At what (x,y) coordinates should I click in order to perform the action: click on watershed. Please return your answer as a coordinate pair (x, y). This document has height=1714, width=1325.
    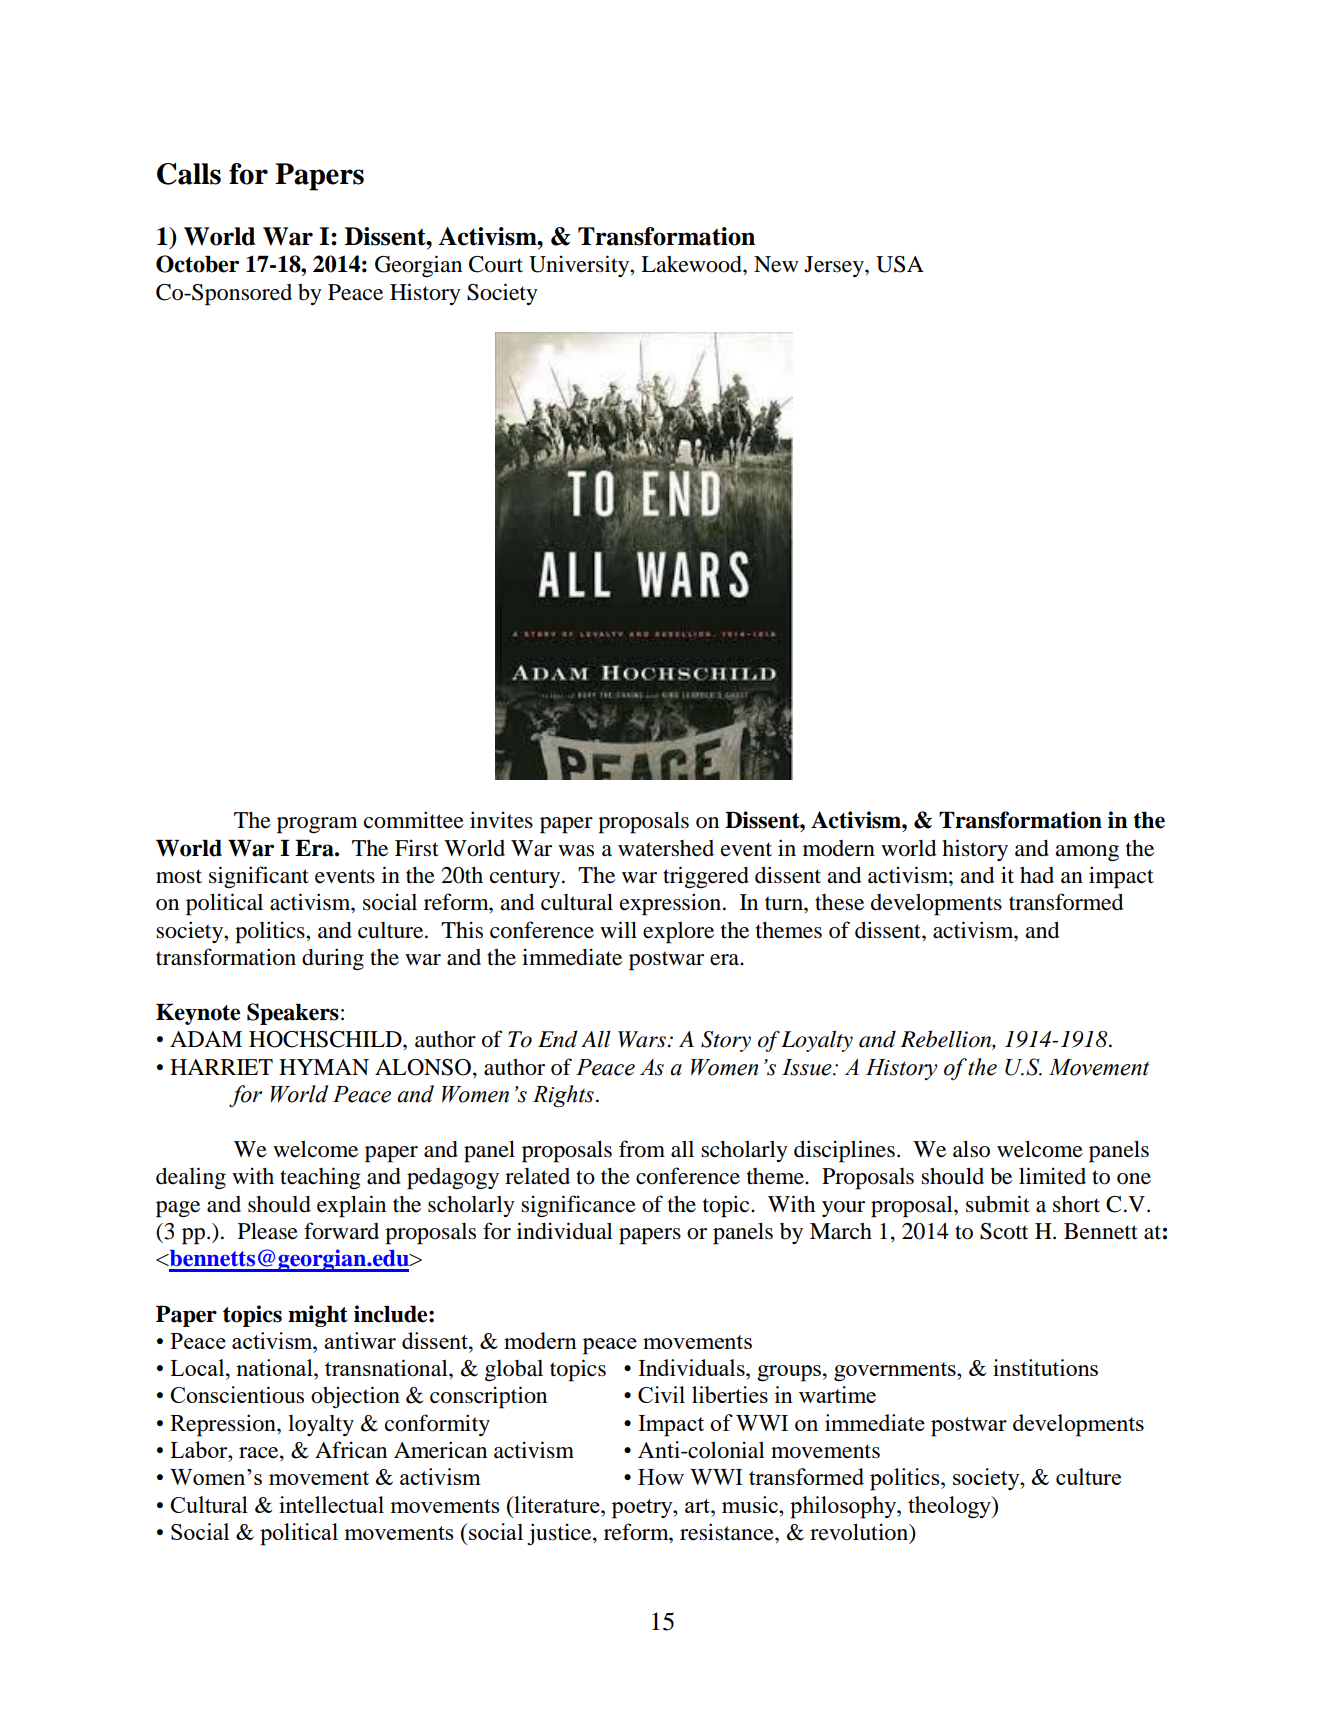
    Looking at the image, I should click on (666, 848).
